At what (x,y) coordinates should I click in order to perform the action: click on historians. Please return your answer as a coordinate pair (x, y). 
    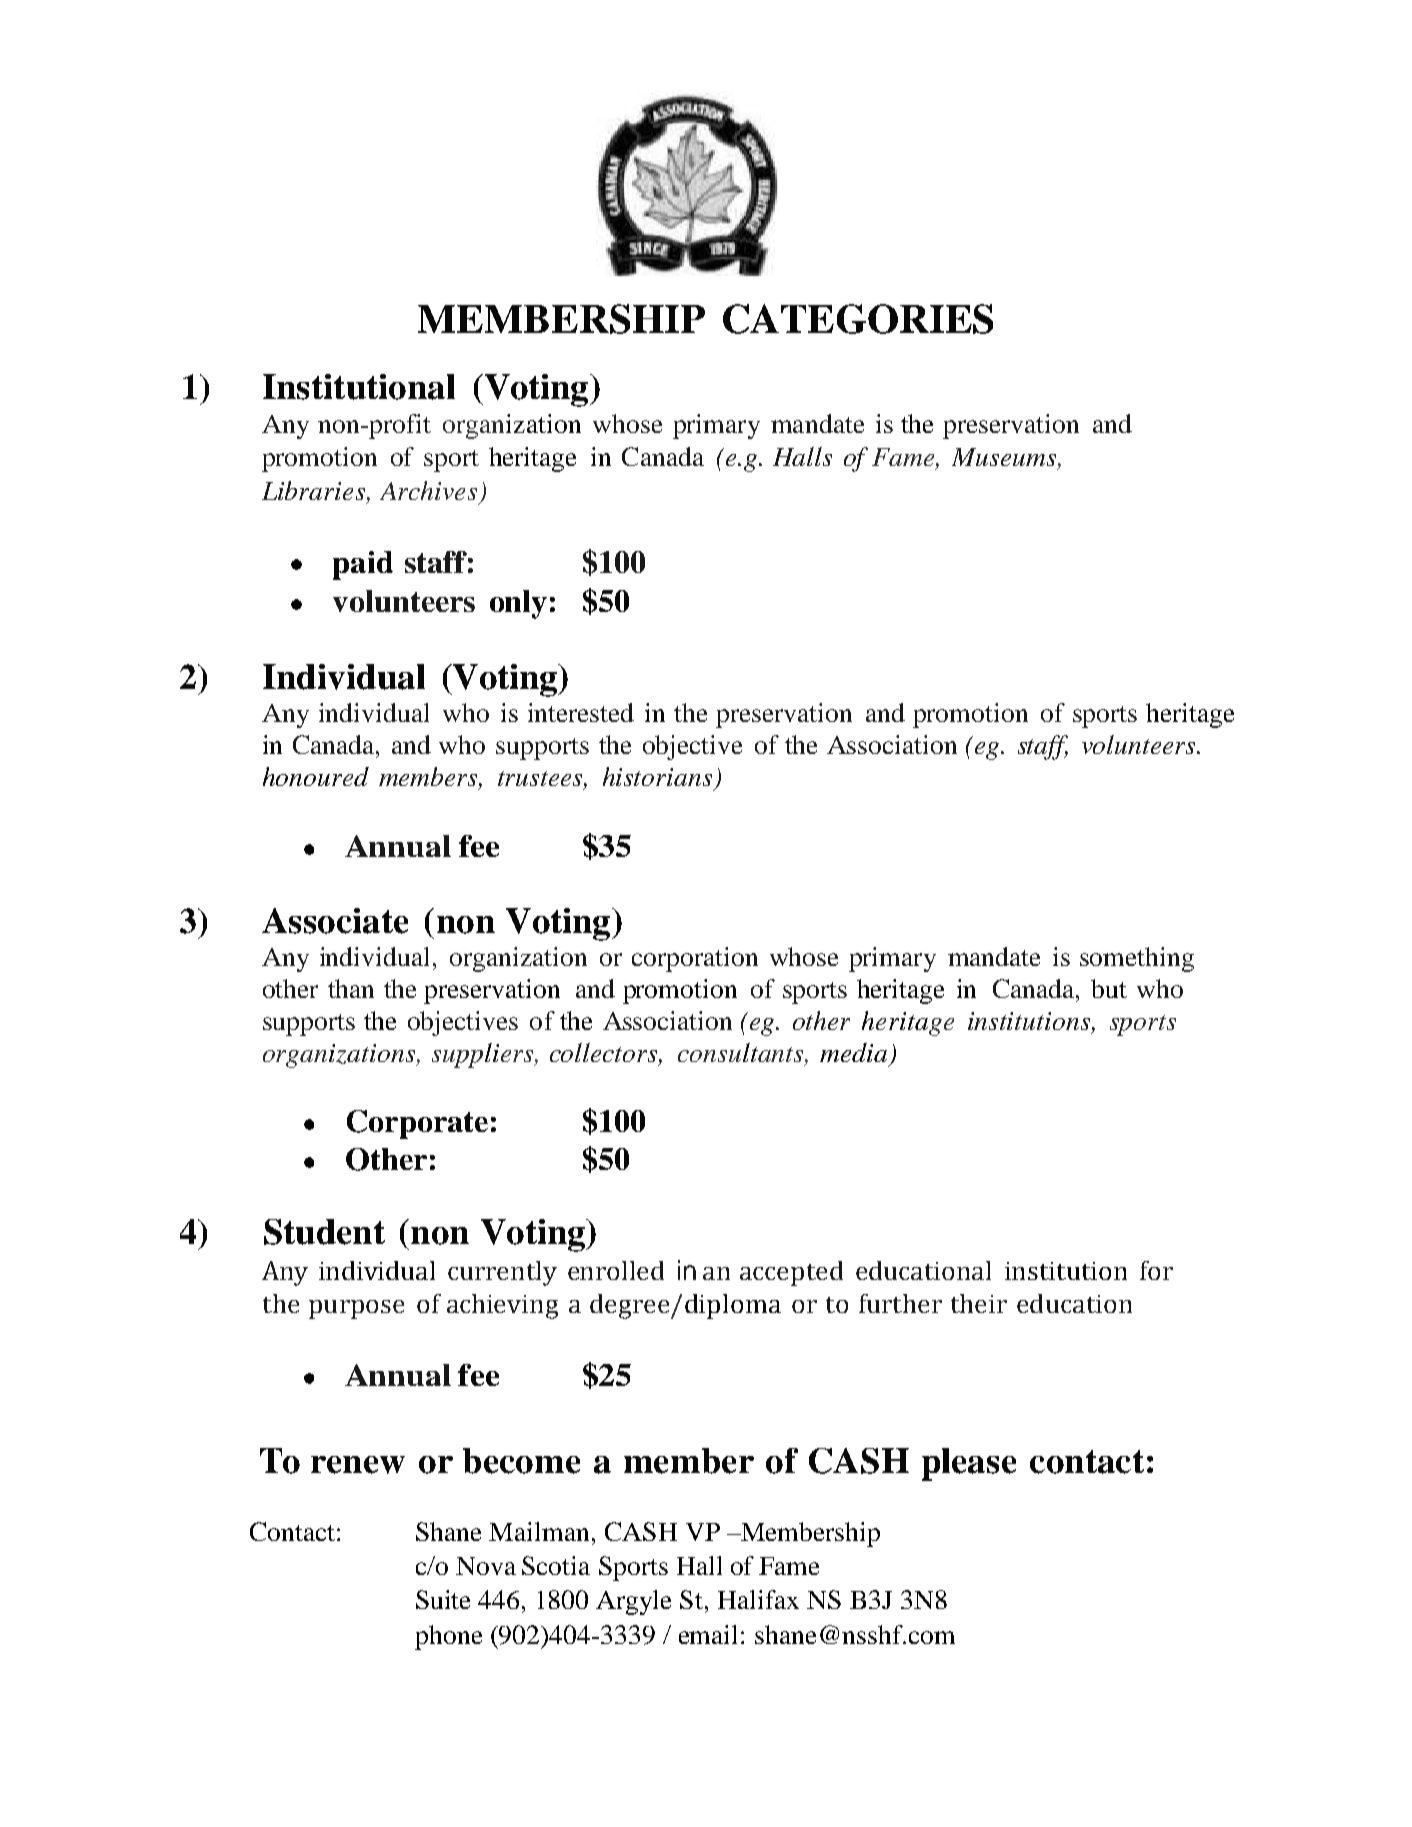
    Looking at the image, I should click on (657, 776).
